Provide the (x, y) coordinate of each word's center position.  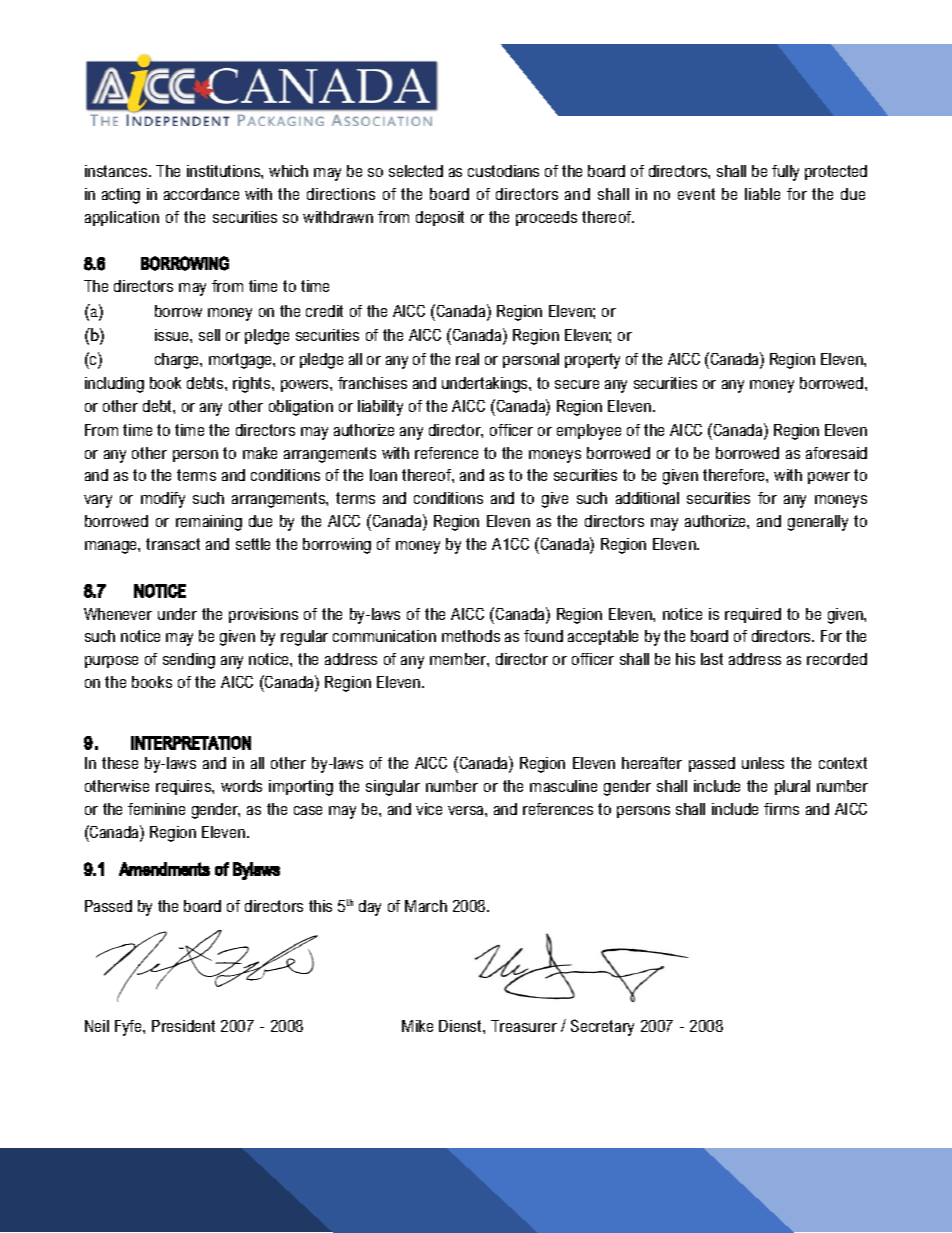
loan (383, 475)
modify (163, 500)
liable (762, 194)
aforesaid (836, 453)
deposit (440, 218)
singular (393, 788)
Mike (417, 1026)
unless (763, 763)
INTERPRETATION (191, 743)
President (183, 1026)
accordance (201, 194)
